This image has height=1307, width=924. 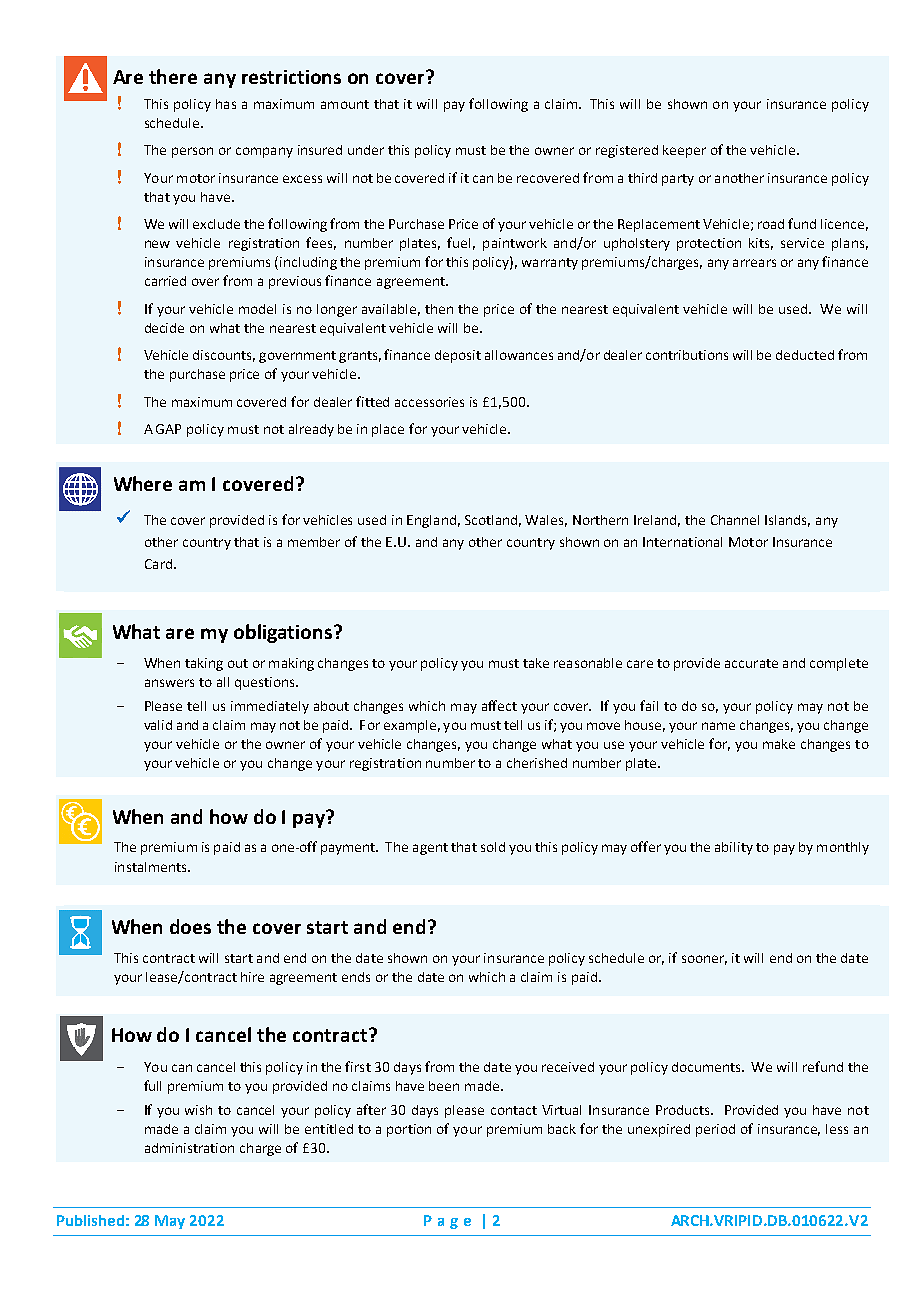 I want to click on does, so click(x=190, y=926).
